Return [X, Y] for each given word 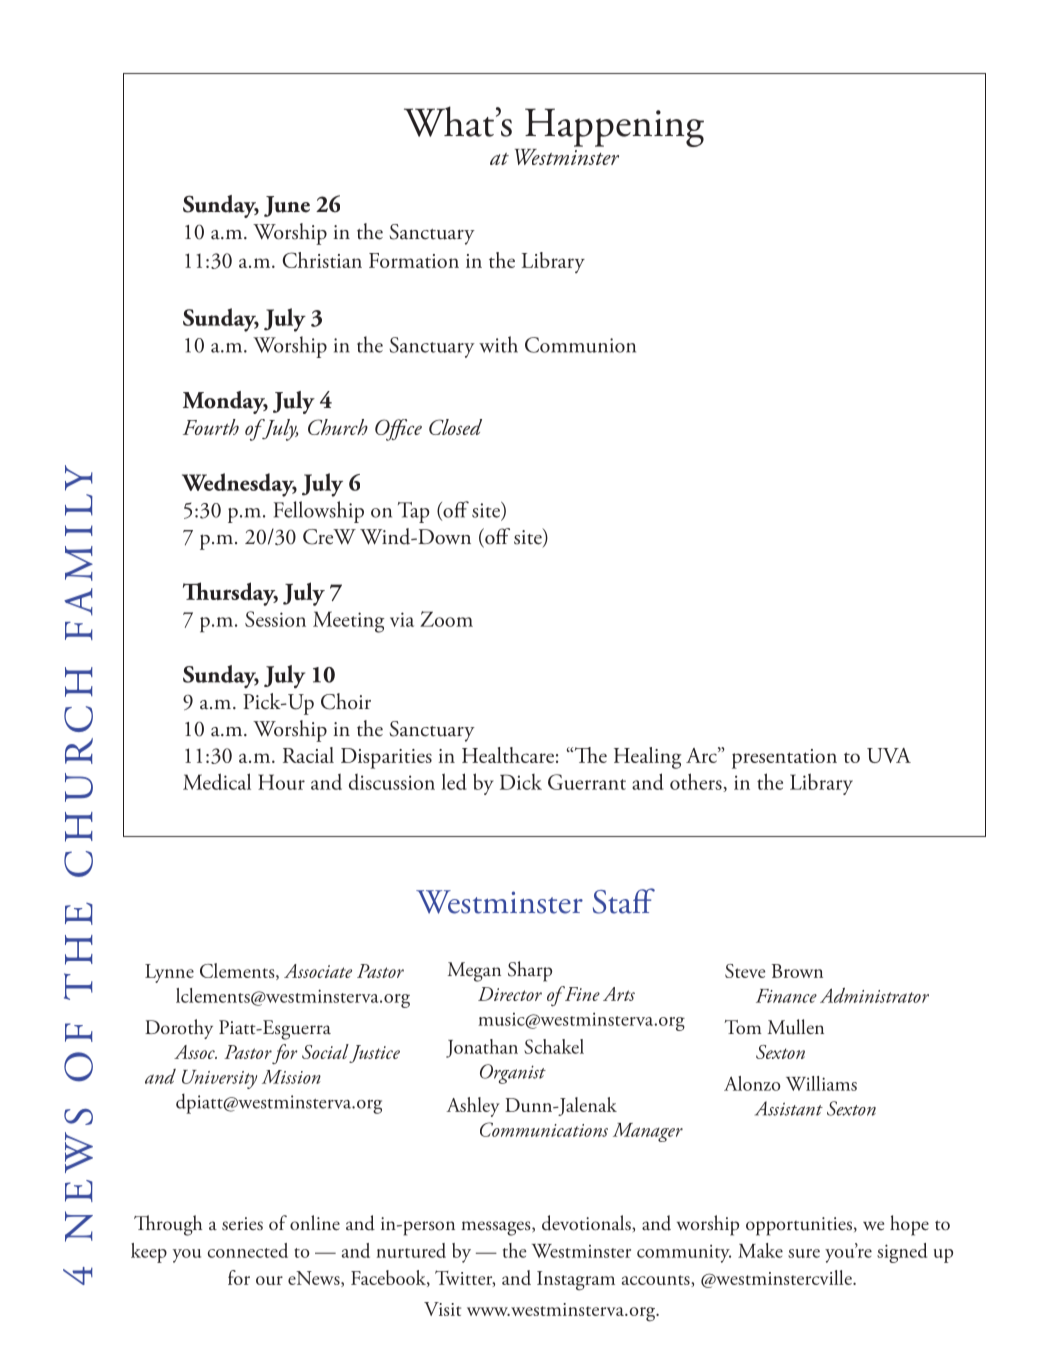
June [287, 206]
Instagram [576, 1281]
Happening [614, 127]
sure [804, 1253]
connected [248, 1250]
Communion [580, 345]
